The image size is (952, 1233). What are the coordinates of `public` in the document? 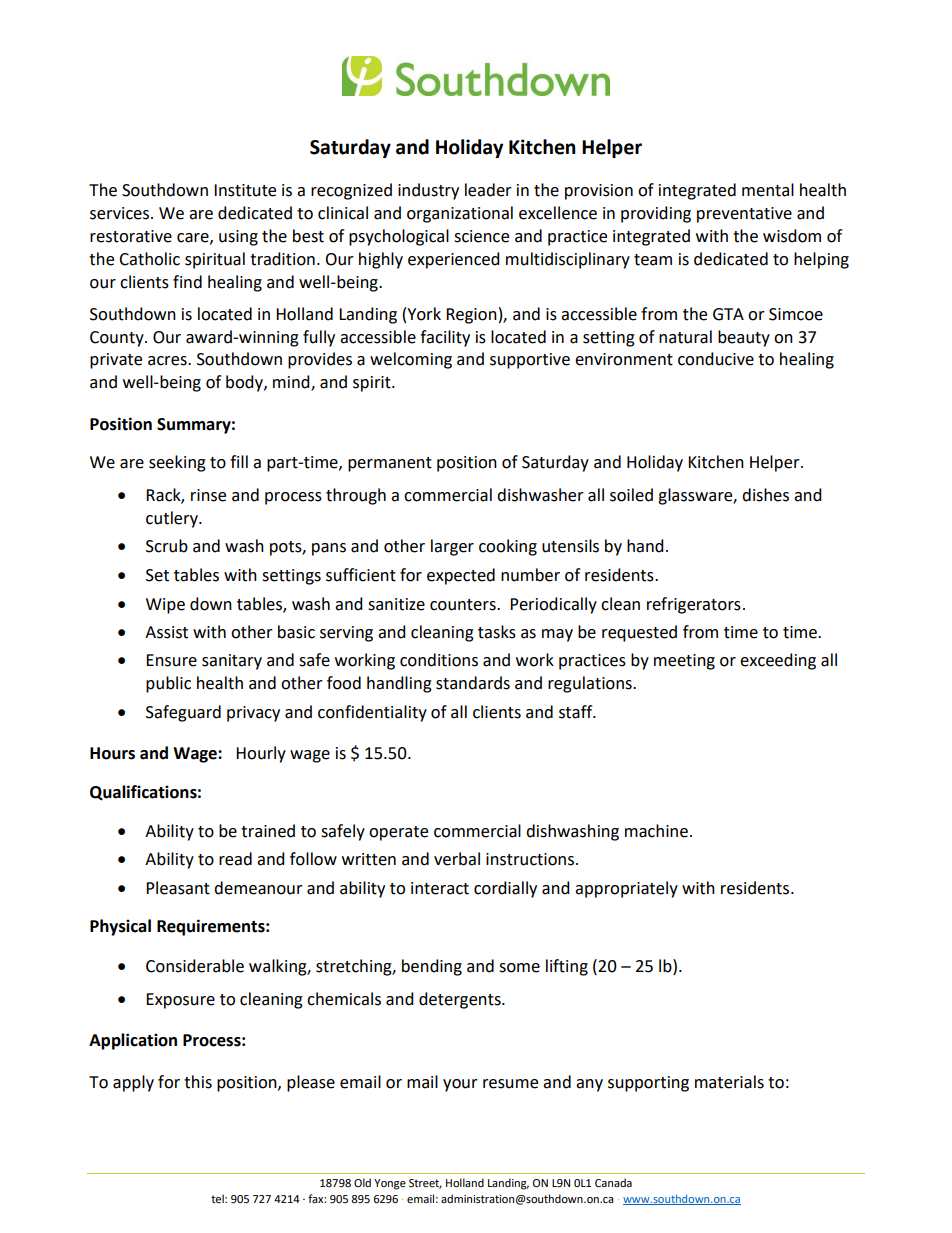 It's located at (168, 684).
